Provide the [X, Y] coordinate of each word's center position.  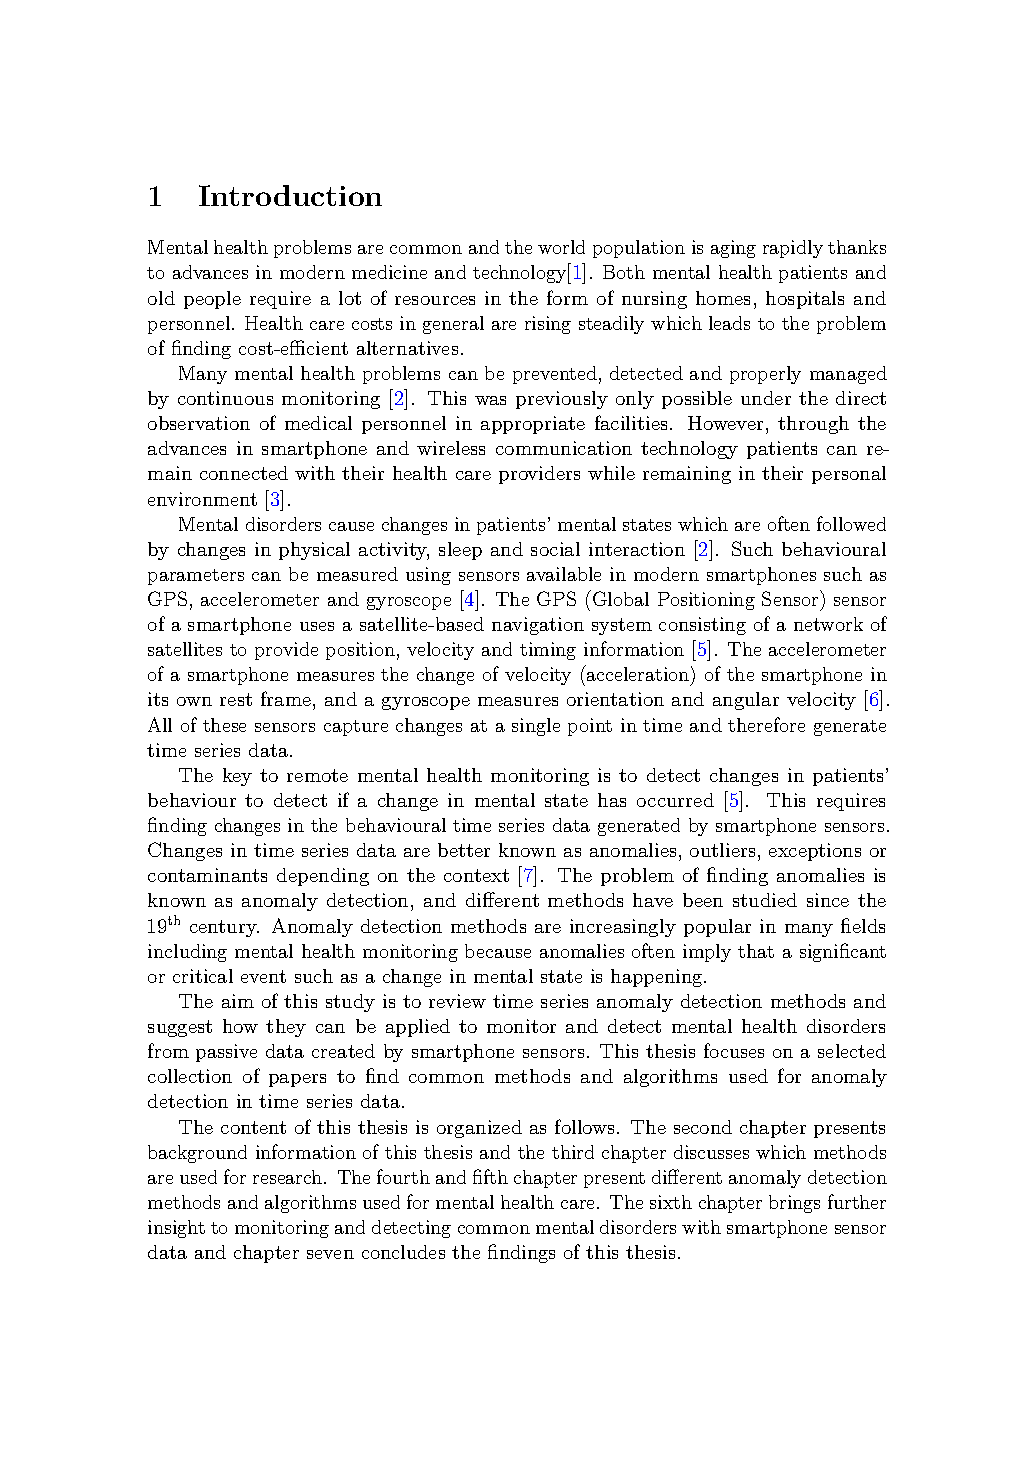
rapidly [793, 249]
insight [176, 1229]
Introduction [290, 195]
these [224, 725]
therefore [766, 724]
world [561, 247]
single [536, 727]
